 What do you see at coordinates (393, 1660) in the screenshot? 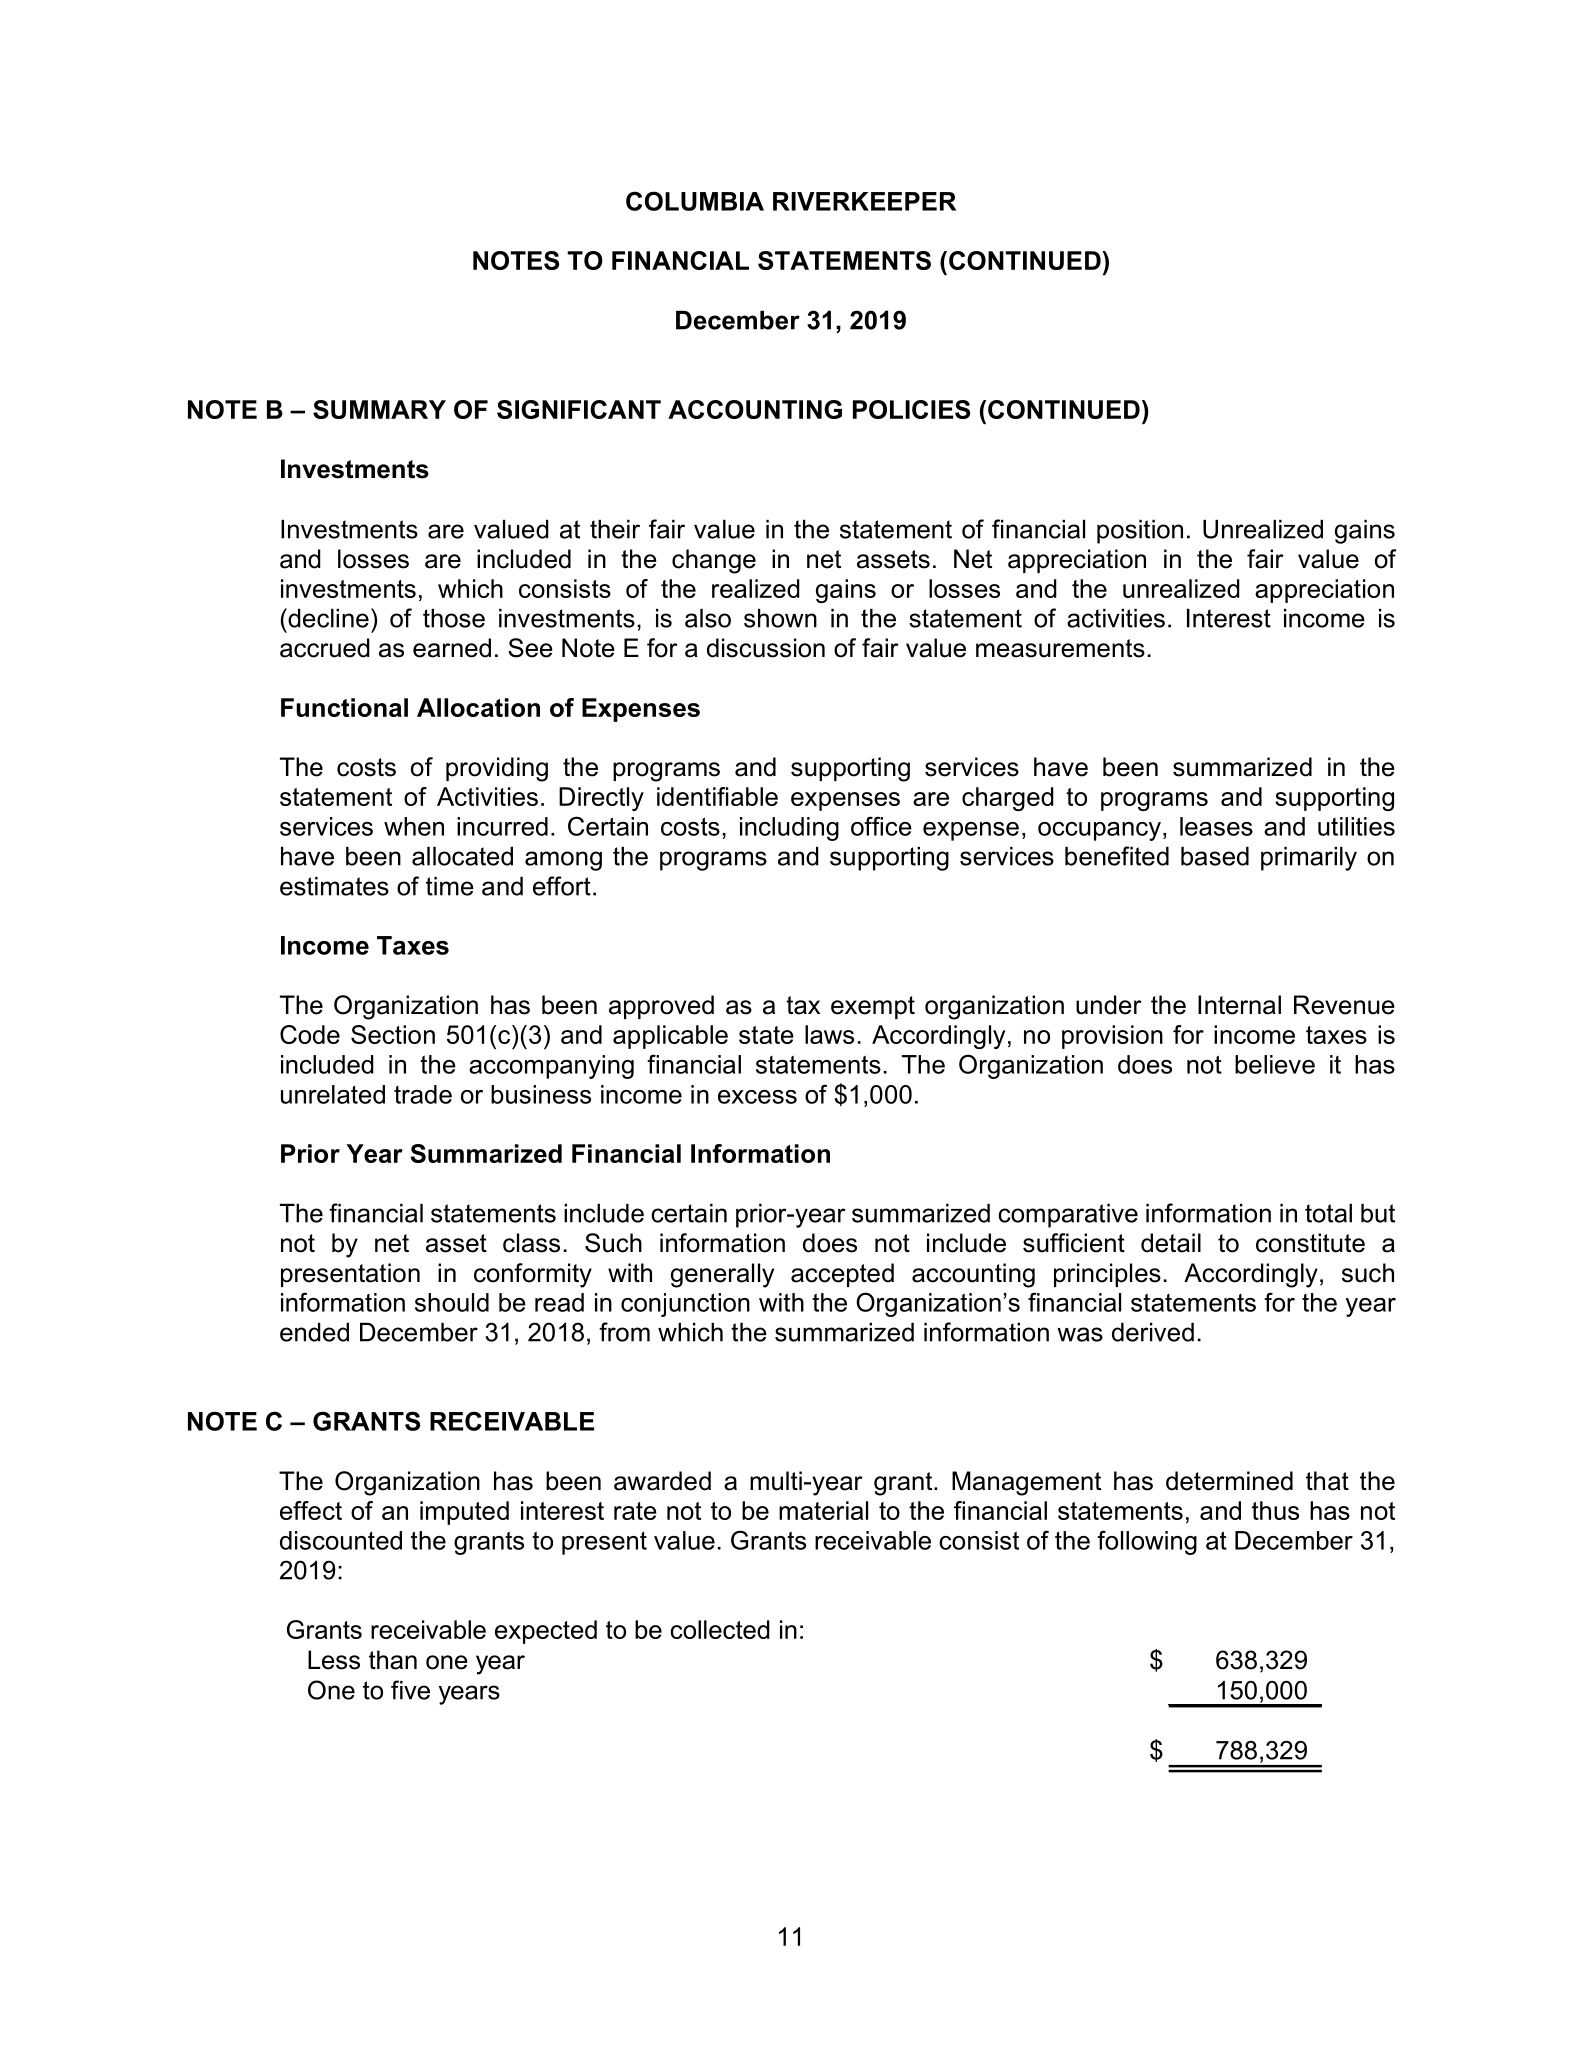
I see `than` at bounding box center [393, 1660].
